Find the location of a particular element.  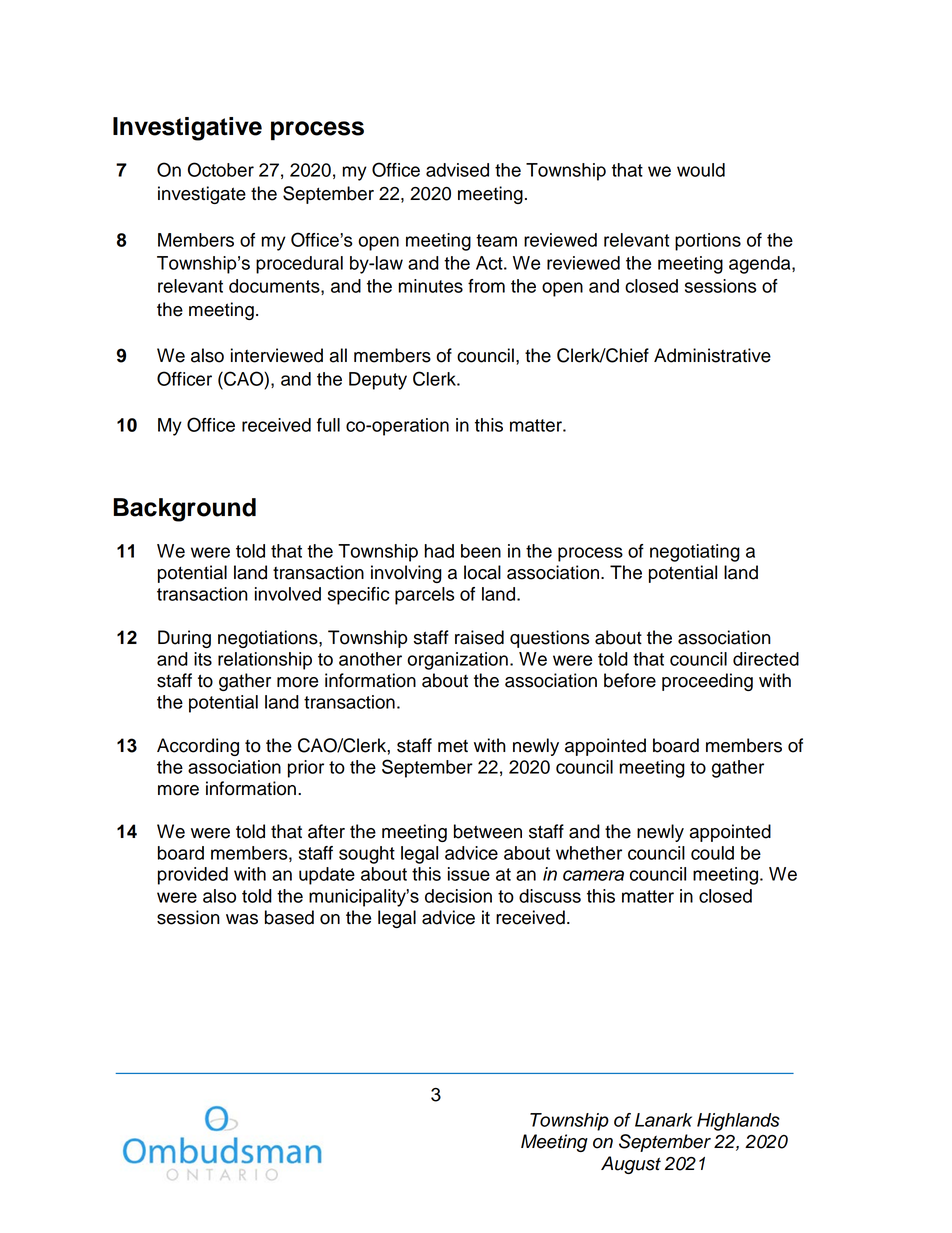

decision is located at coordinates (458, 896).
